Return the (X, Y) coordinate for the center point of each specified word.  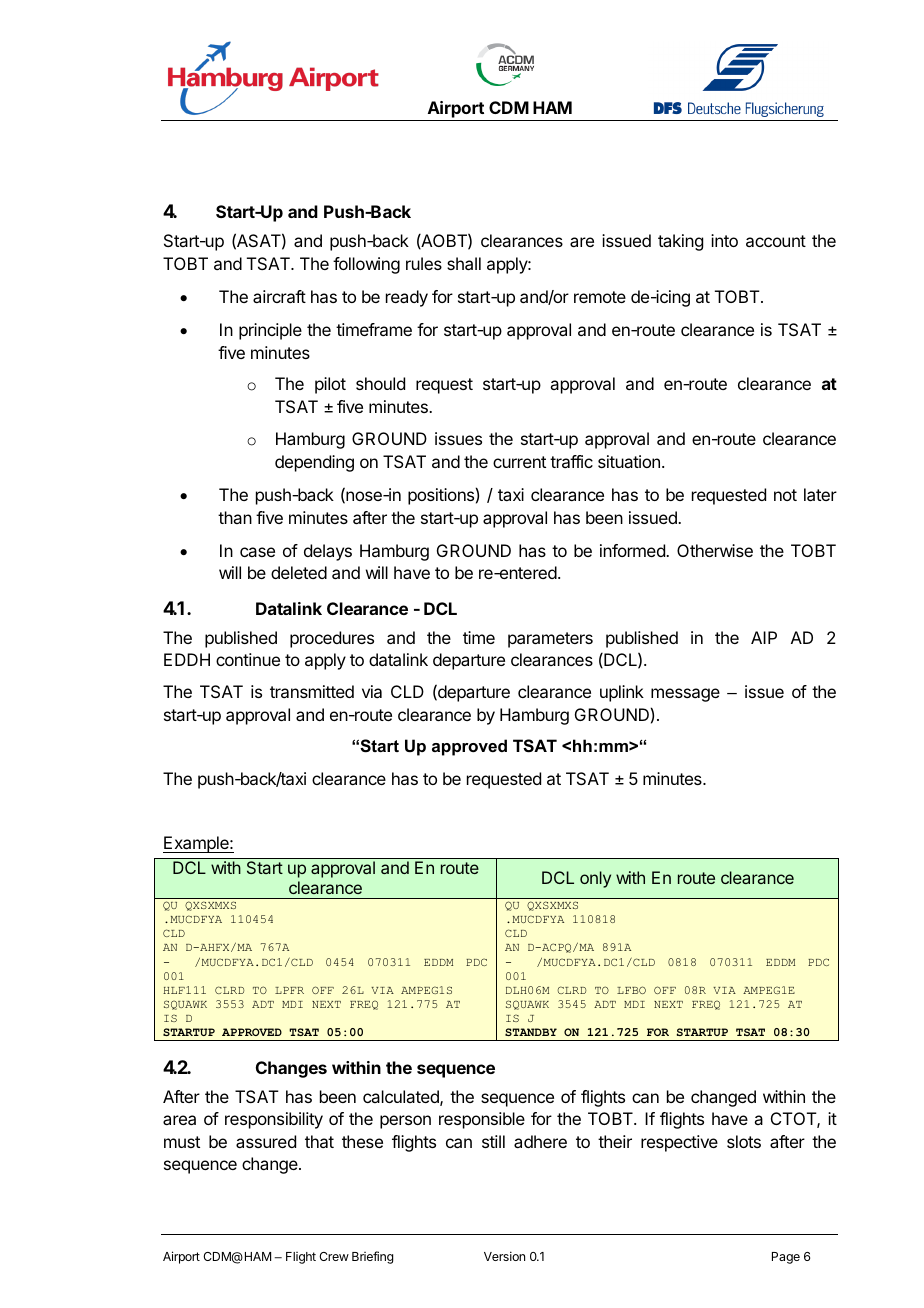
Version (504, 1256)
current (519, 462)
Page (786, 1258)
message (685, 695)
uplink (622, 693)
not (785, 495)
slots (744, 1141)
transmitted (312, 691)
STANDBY (531, 1032)
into (724, 240)
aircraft (279, 296)
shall (464, 263)
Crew (334, 1256)
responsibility (274, 1120)
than (235, 517)
